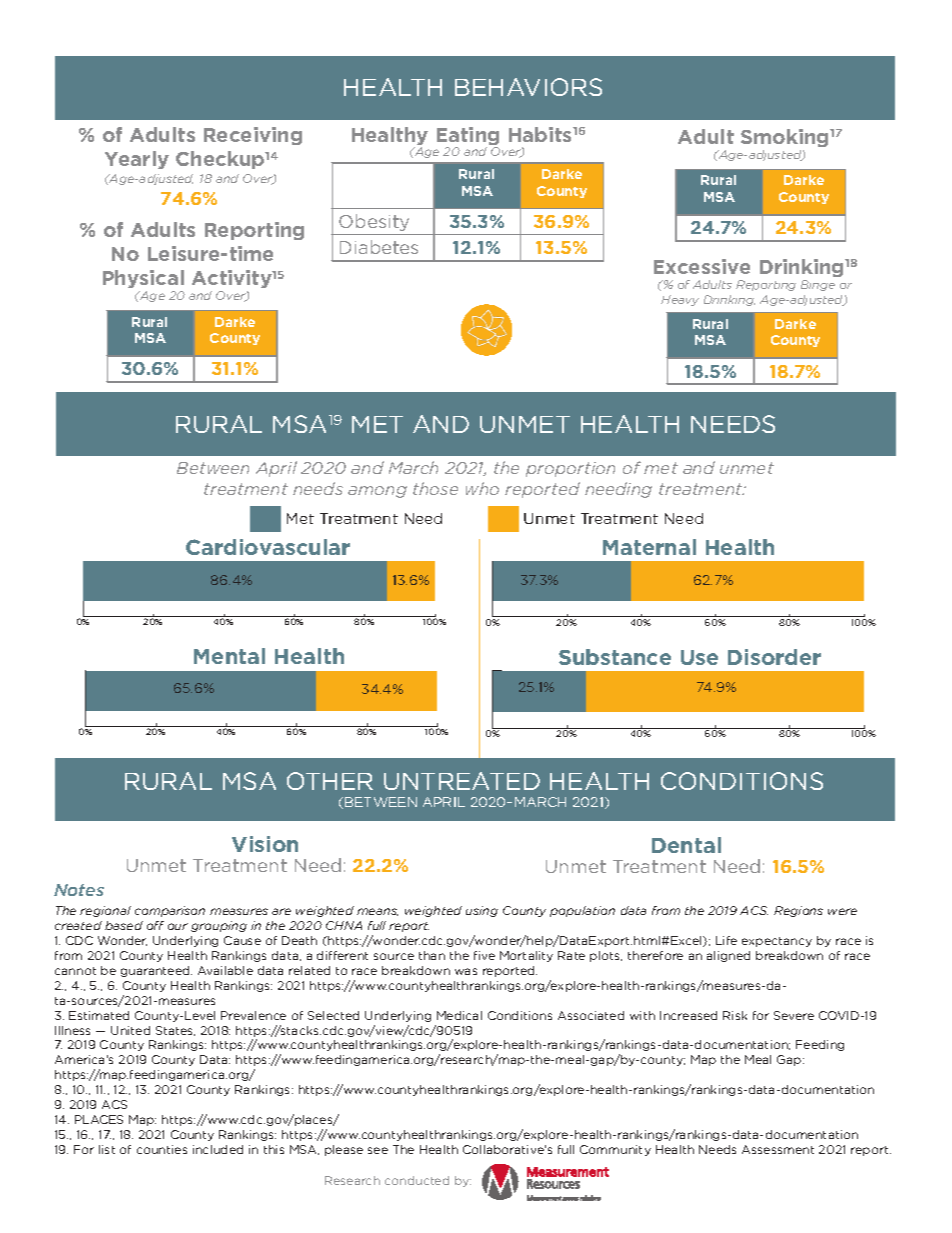 Image resolution: width=952 pixels, height=1233 pixels. What do you see at coordinates (702, 266) in the screenshot?
I see `Excessive` at bounding box center [702, 266].
